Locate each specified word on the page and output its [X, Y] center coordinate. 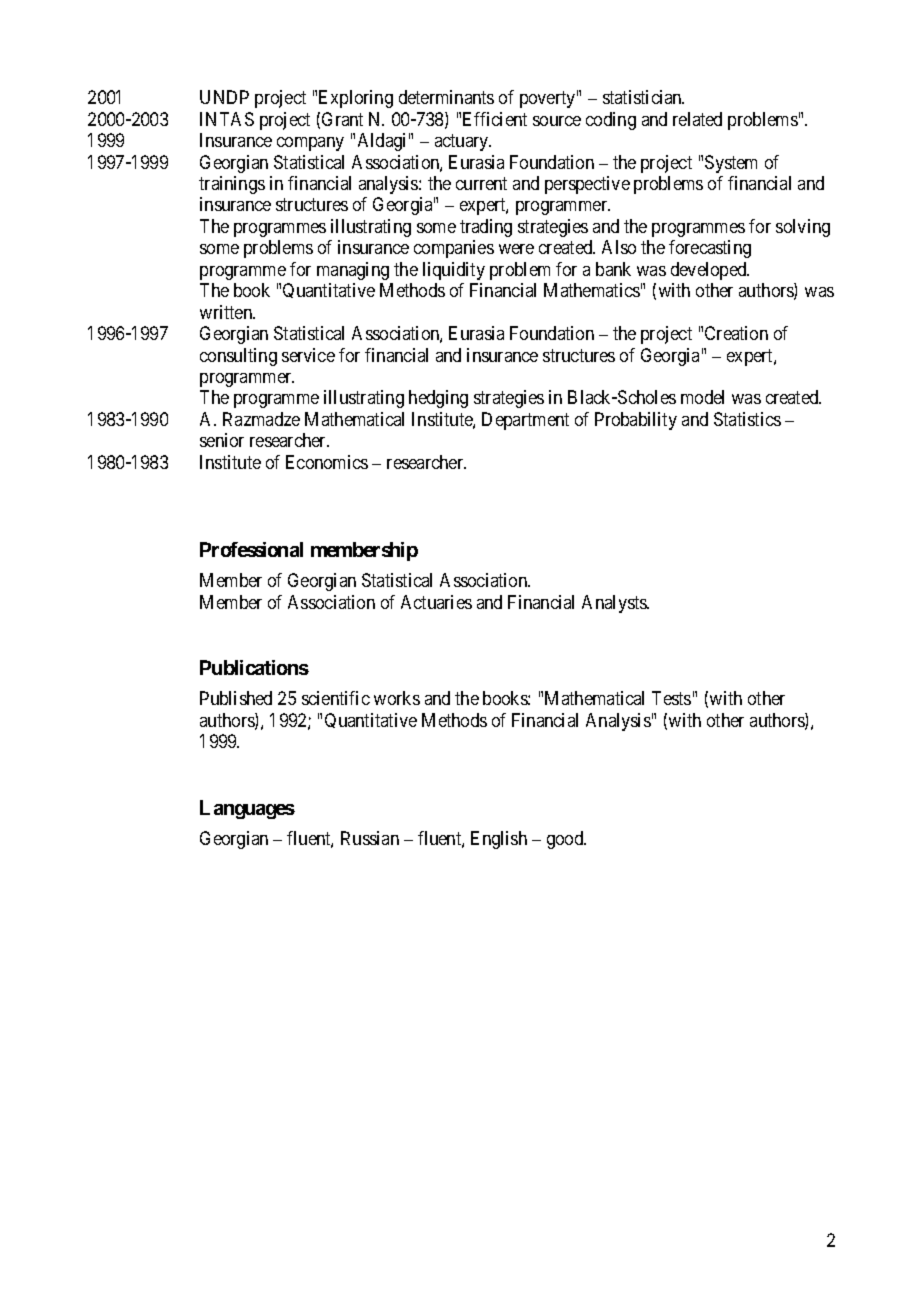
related [697, 119]
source [557, 121]
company [310, 144]
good [566, 840]
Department [525, 421]
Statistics [747, 419]
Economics [327, 462]
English [499, 840]
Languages [247, 809]
